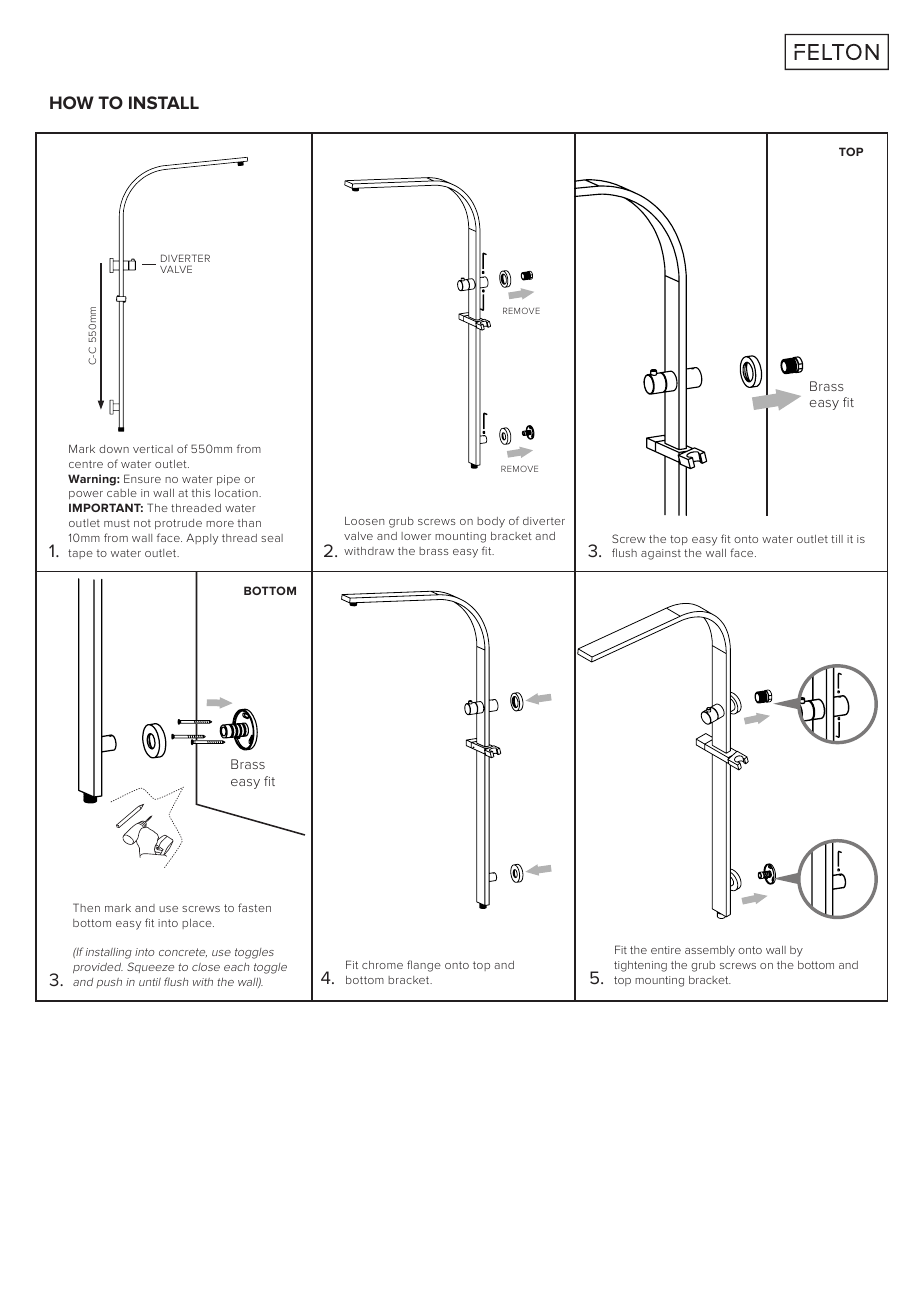  I want to click on down, so click(114, 449).
